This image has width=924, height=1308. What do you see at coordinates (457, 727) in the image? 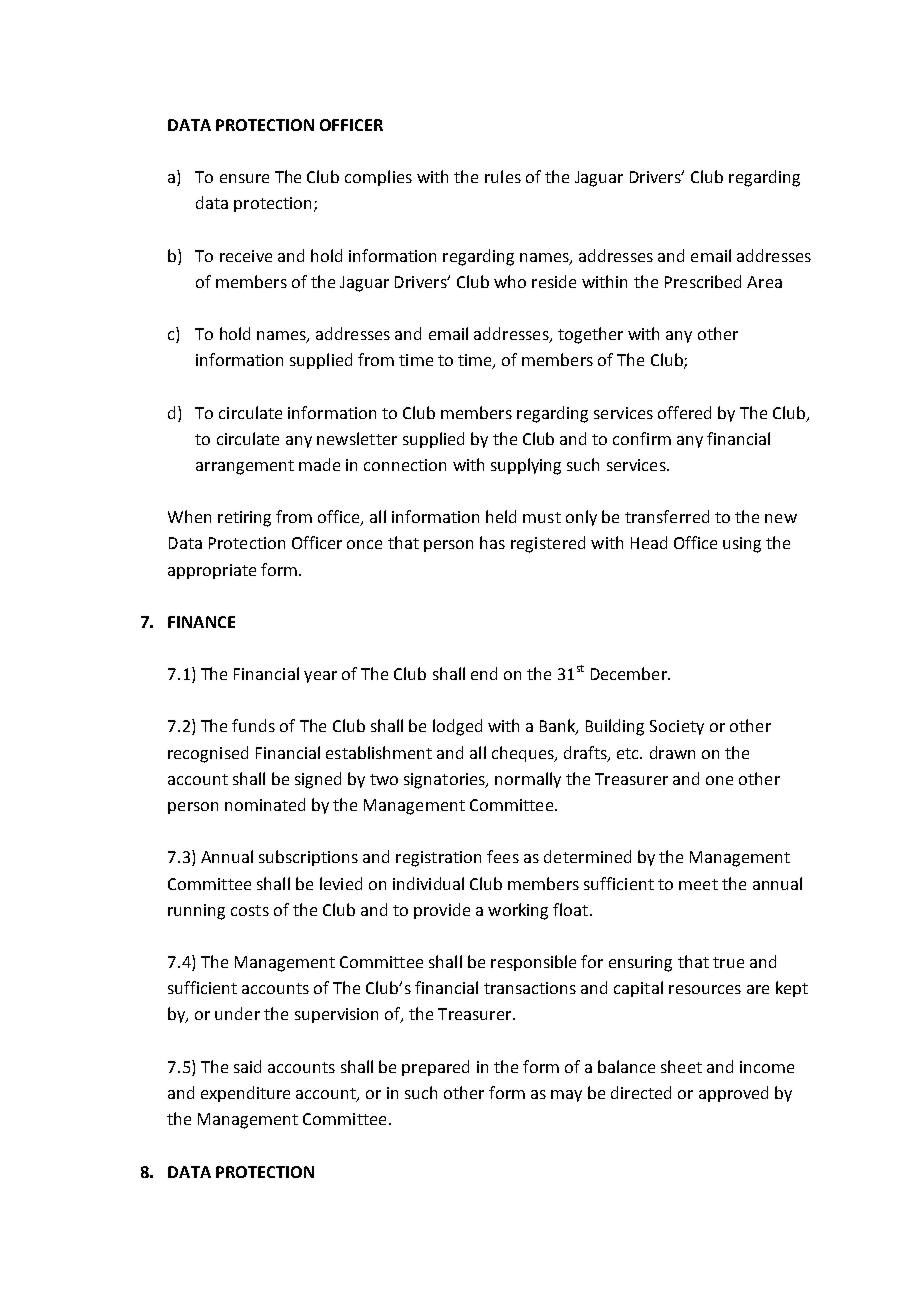
I see `lodged` at bounding box center [457, 727].
